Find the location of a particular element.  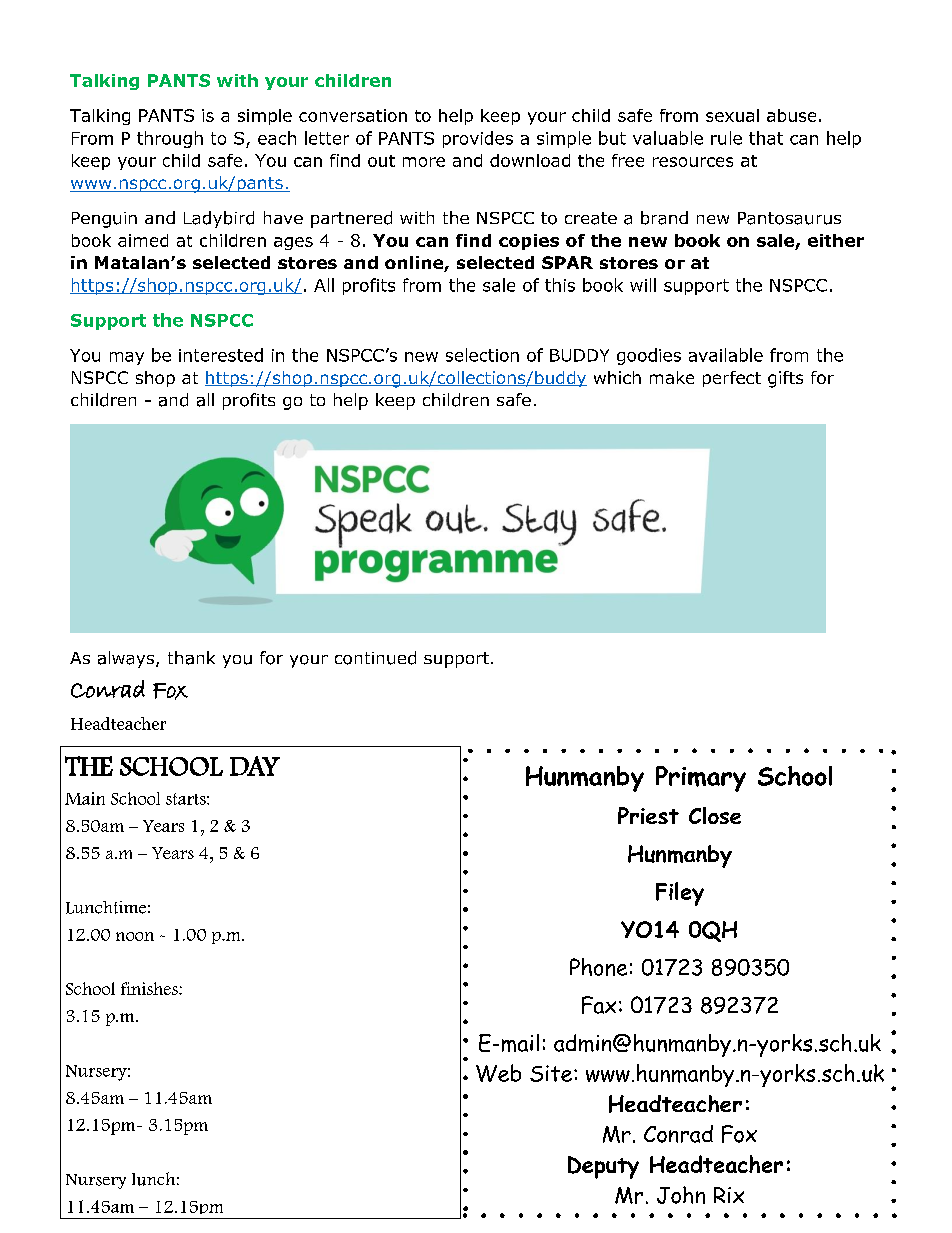

Rix is located at coordinates (729, 1195).
